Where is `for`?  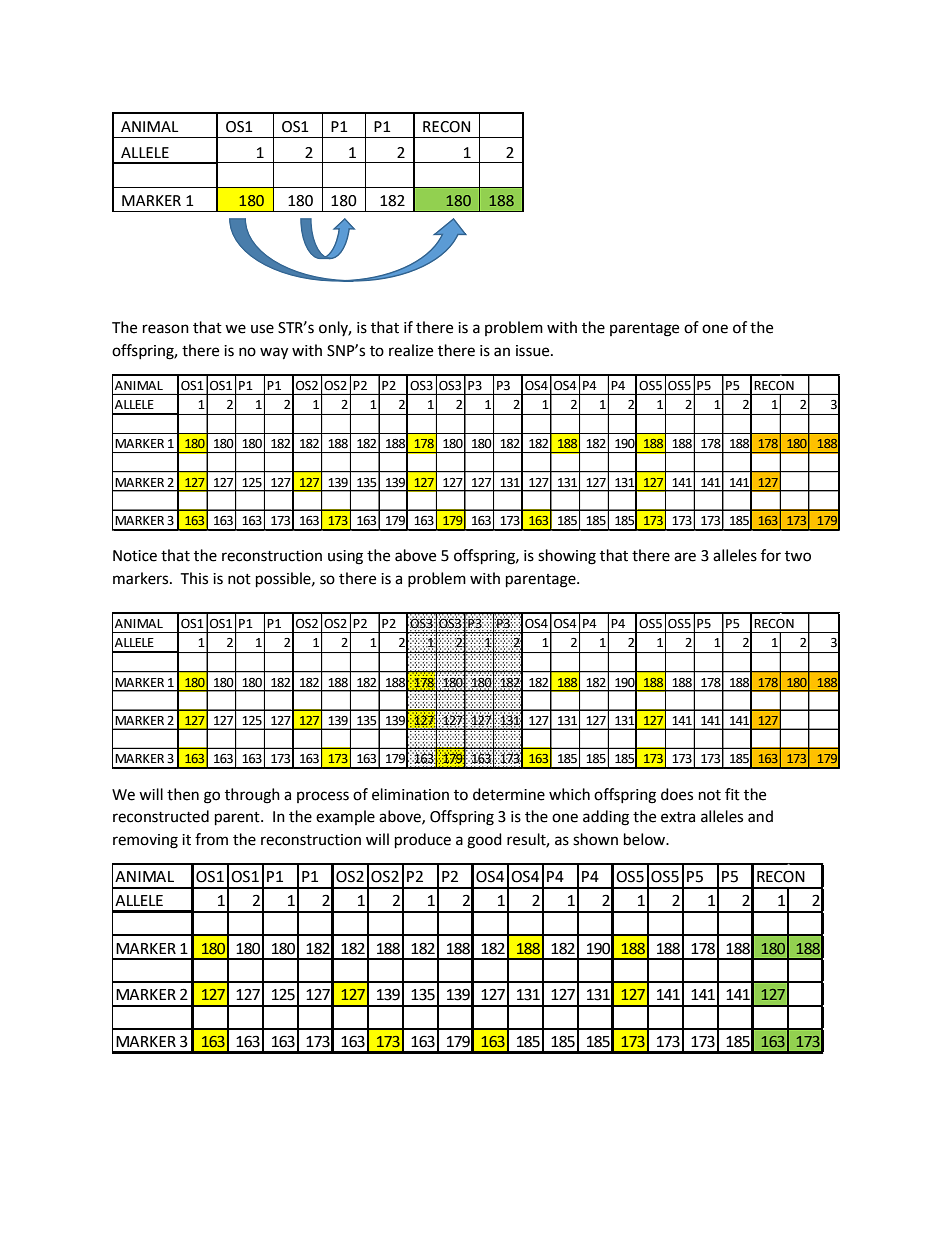 for is located at coordinates (771, 555).
